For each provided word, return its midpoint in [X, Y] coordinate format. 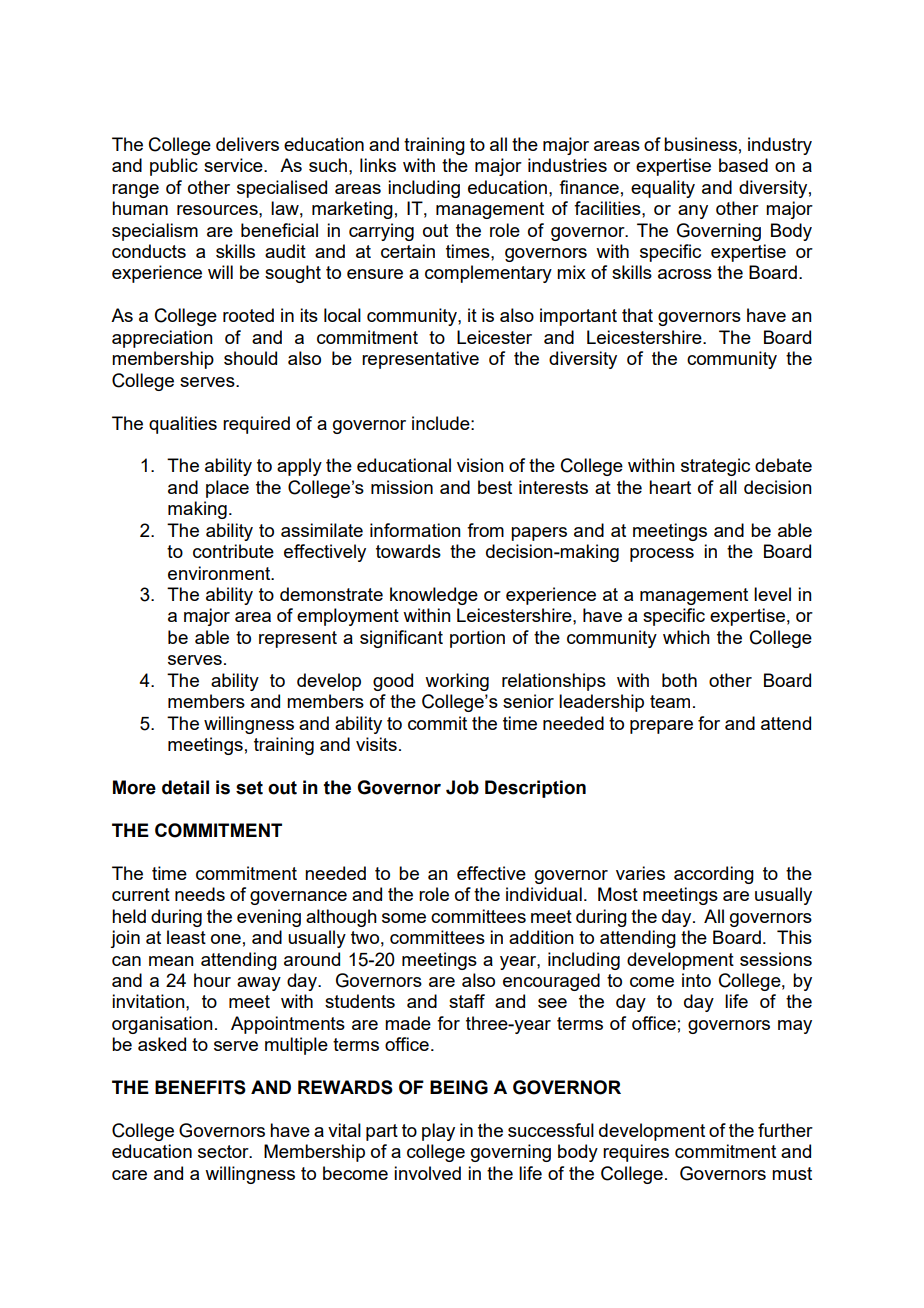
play [438, 1132]
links [378, 165]
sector [224, 1151]
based [743, 165]
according [714, 875]
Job [462, 787]
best [495, 487]
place [227, 489]
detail [185, 787]
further [785, 1130]
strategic [715, 467]
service [234, 165]
